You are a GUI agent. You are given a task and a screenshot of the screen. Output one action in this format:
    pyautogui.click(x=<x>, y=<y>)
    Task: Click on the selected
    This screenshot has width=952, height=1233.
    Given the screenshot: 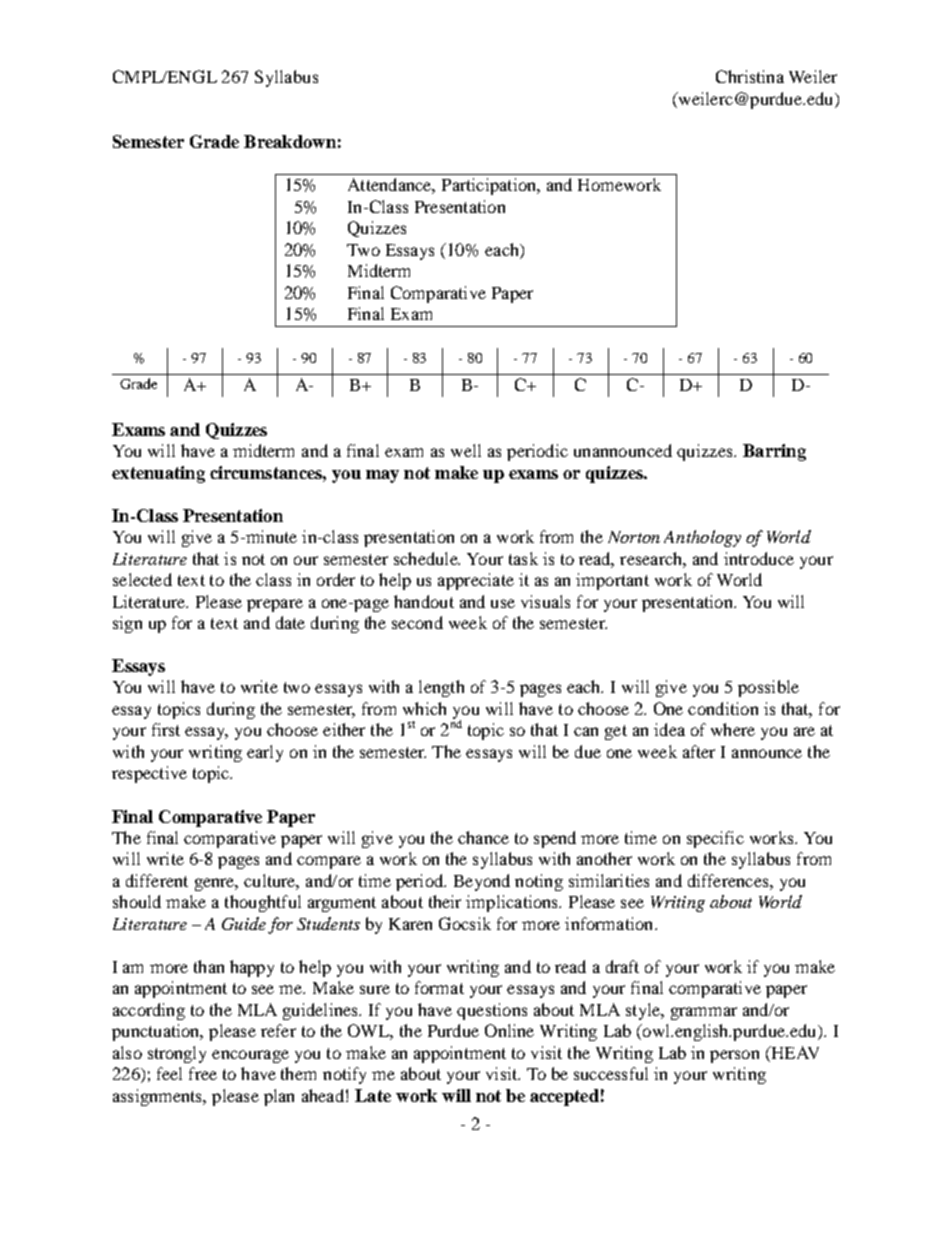 What is the action you would take?
    pyautogui.click(x=142, y=579)
